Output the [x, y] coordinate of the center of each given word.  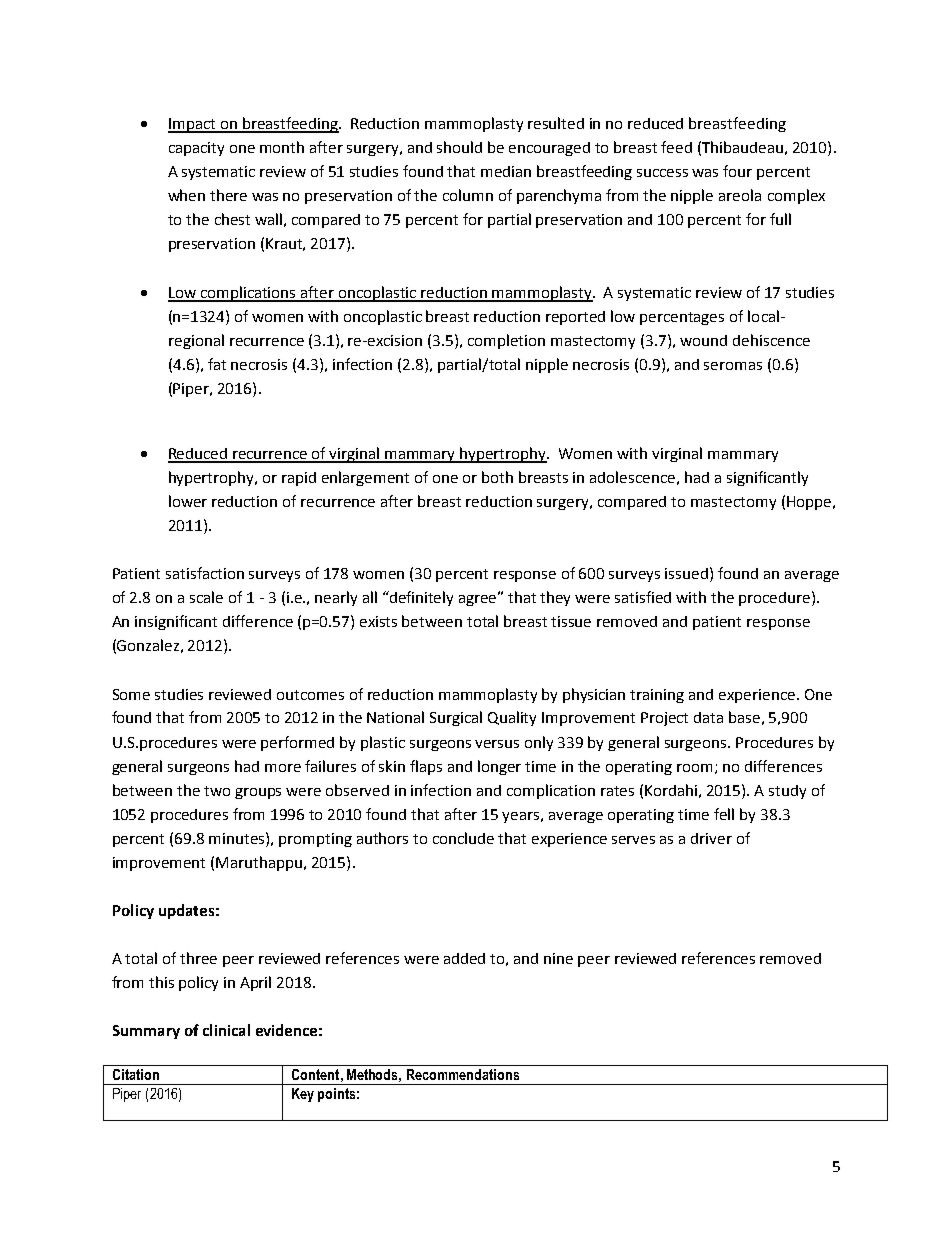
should [459, 147]
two [217, 791]
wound [703, 340]
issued [686, 573]
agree [479, 599]
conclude [463, 838]
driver [711, 838]
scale [206, 597]
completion [506, 341]
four [737, 171]
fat [217, 364]
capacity [196, 149]
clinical [226, 1030]
